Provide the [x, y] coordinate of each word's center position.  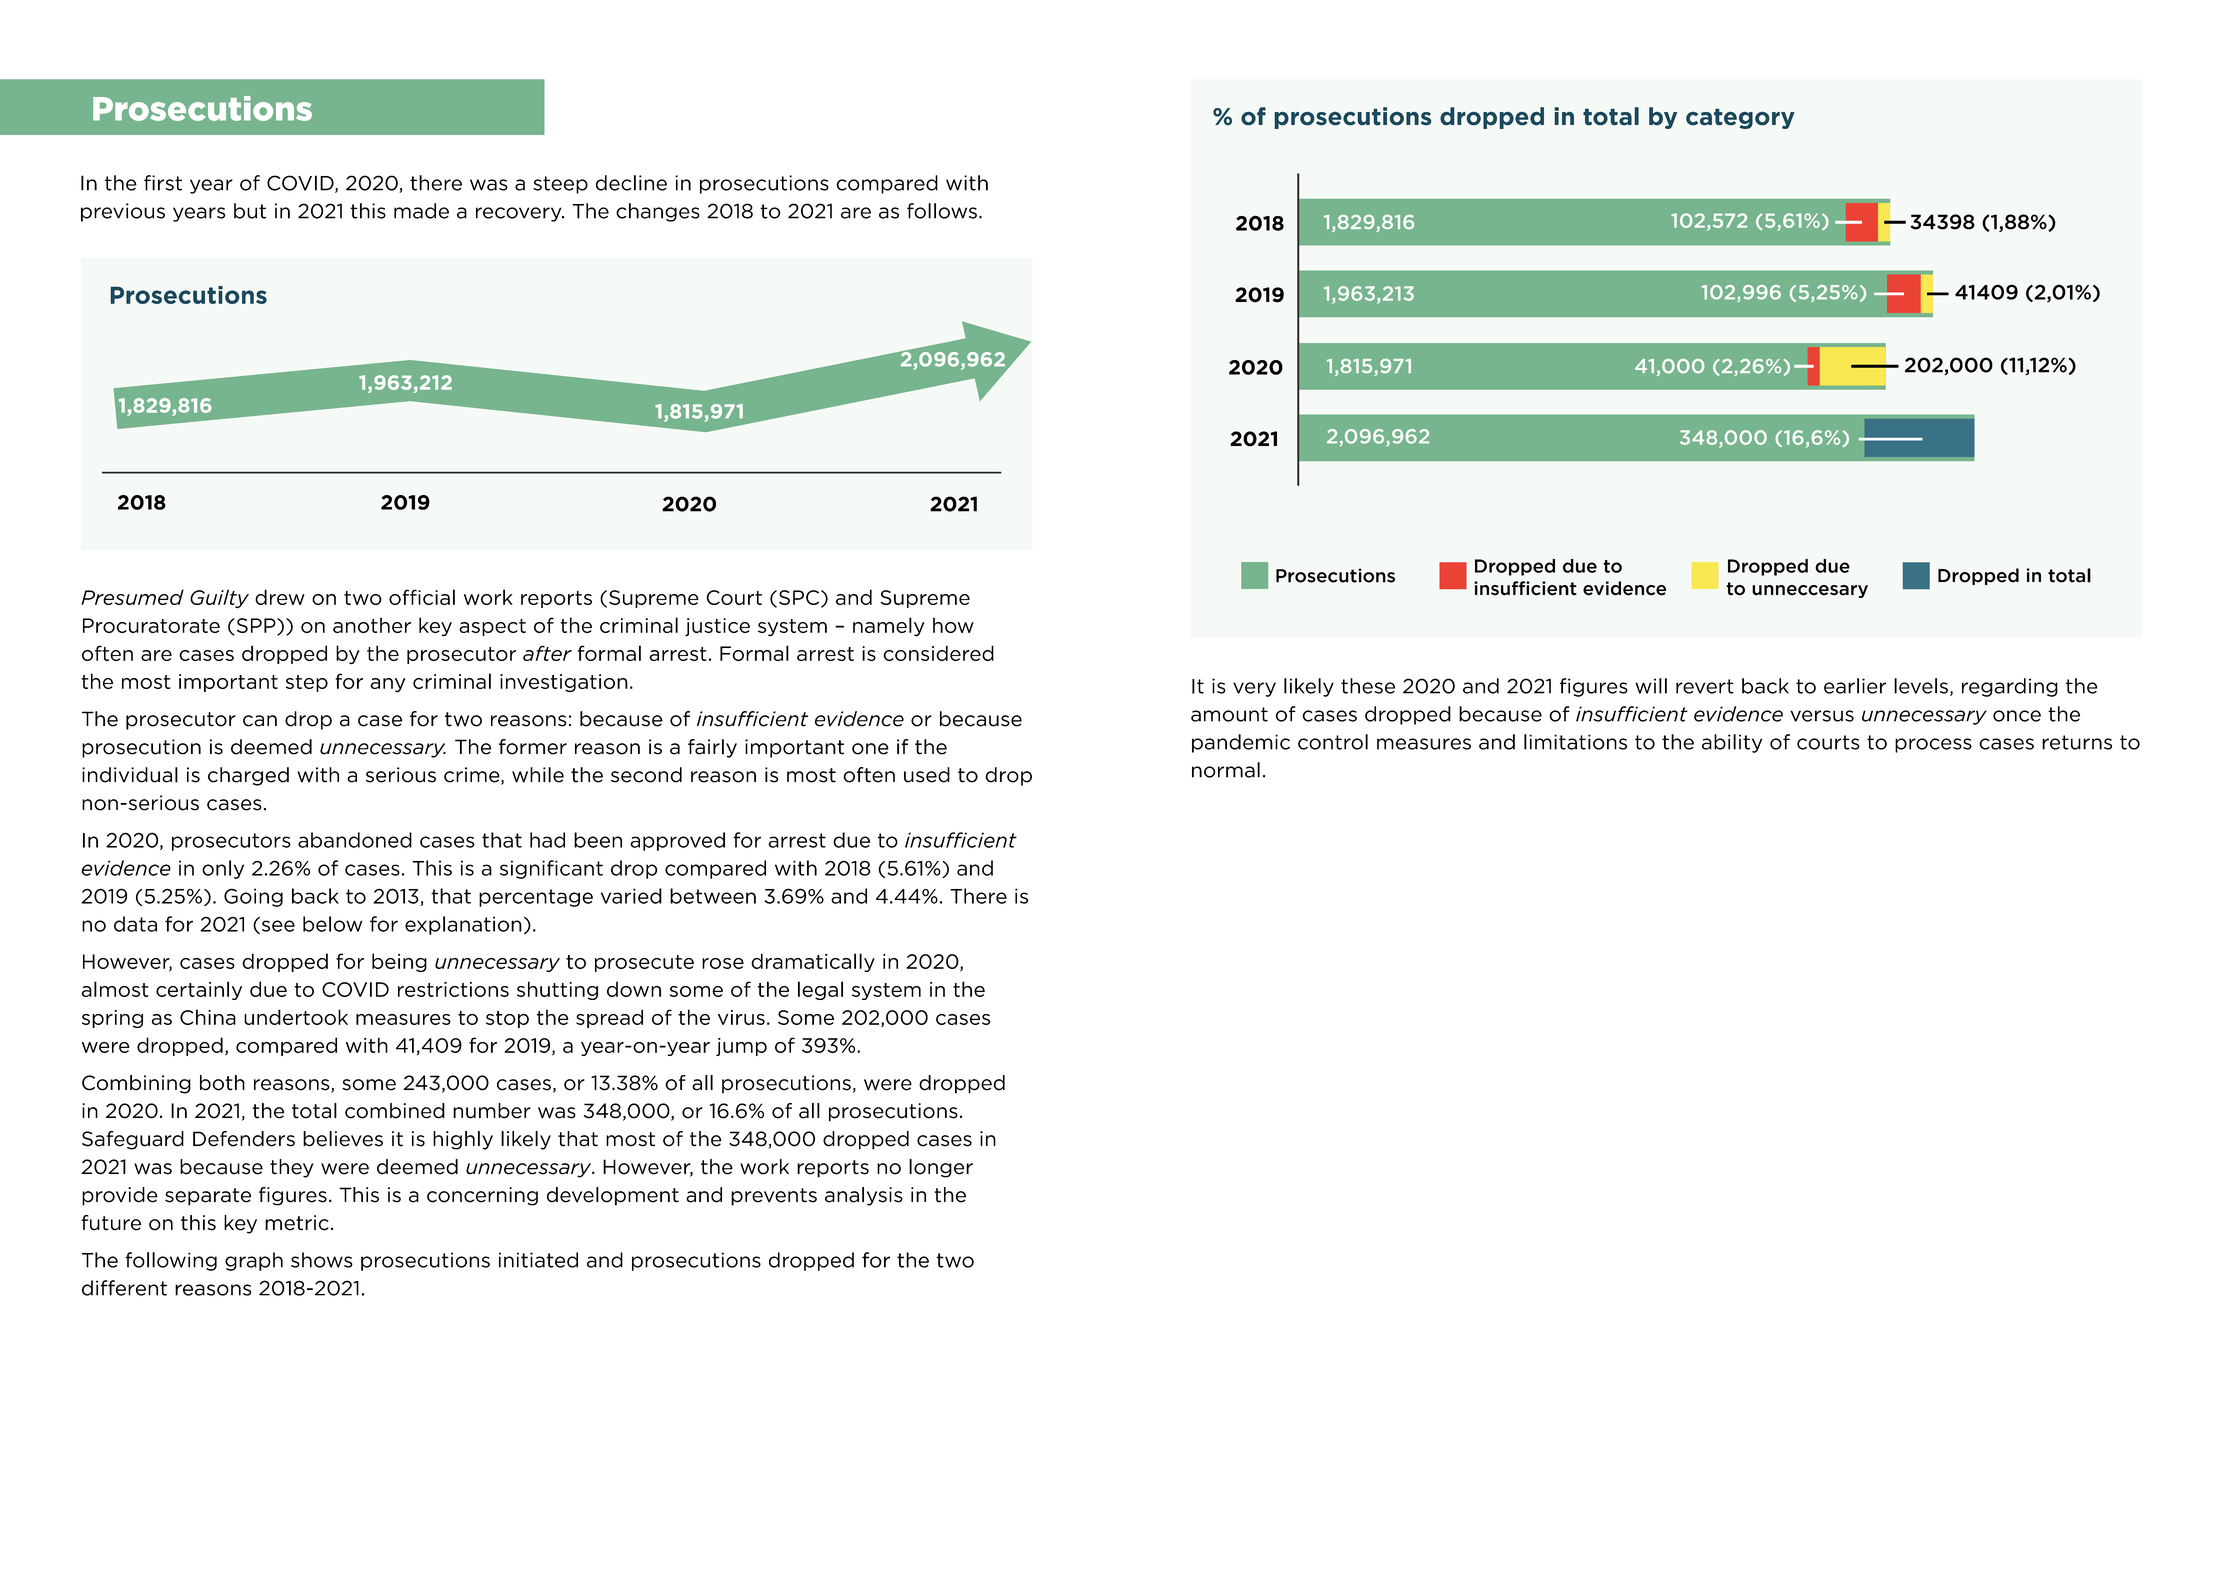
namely [889, 627]
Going [253, 897]
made [421, 211]
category [1740, 118]
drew [280, 597]
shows [322, 1260]
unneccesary [1810, 591]
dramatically [813, 962]
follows [942, 211]
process [1933, 745]
